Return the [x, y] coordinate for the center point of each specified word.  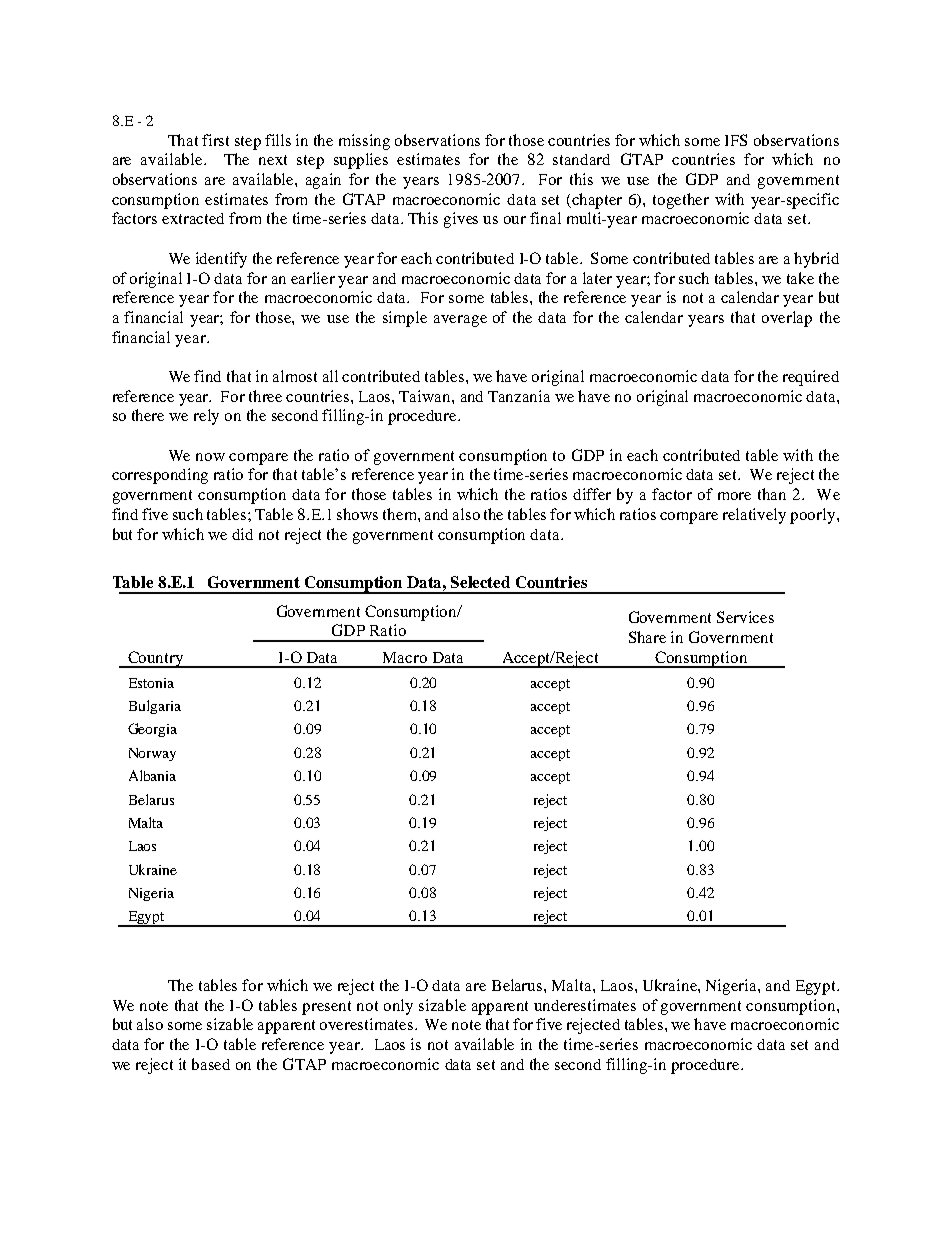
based [211, 1064]
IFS [736, 140]
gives [461, 220]
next [273, 160]
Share [647, 637]
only [398, 1007]
